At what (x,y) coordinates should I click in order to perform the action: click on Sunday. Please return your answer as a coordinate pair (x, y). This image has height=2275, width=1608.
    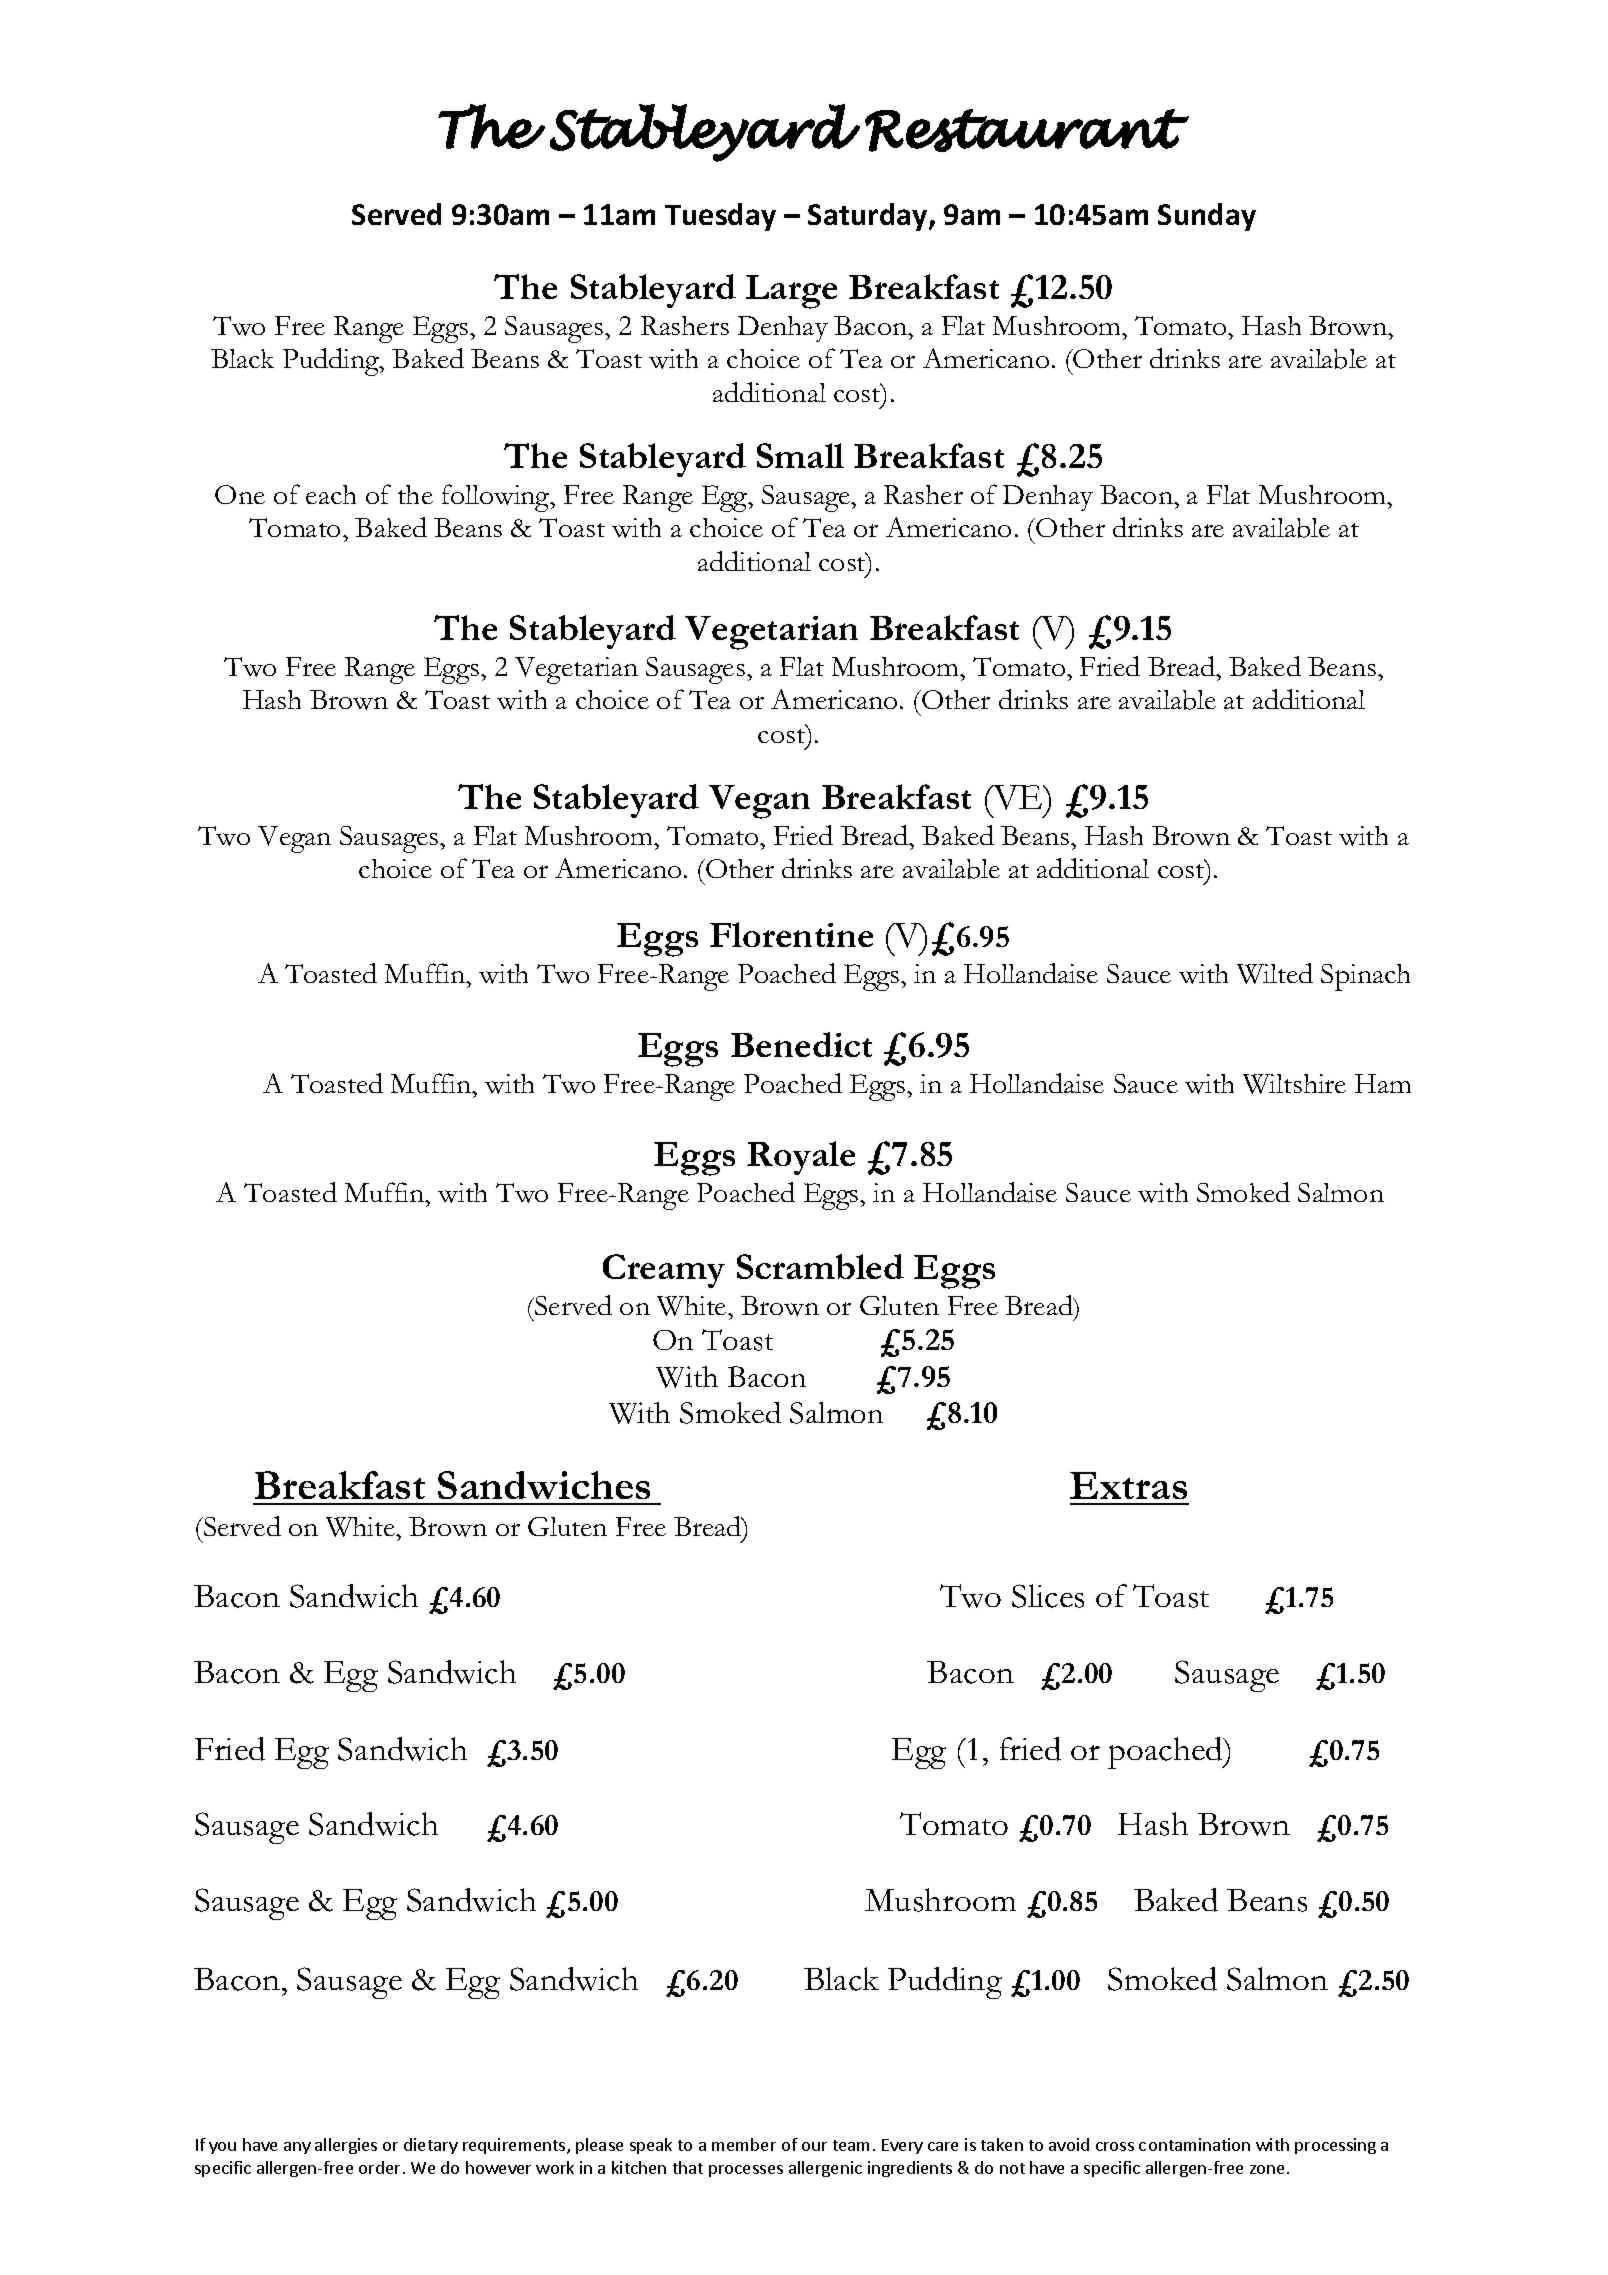
    Looking at the image, I should click on (1207, 217).
